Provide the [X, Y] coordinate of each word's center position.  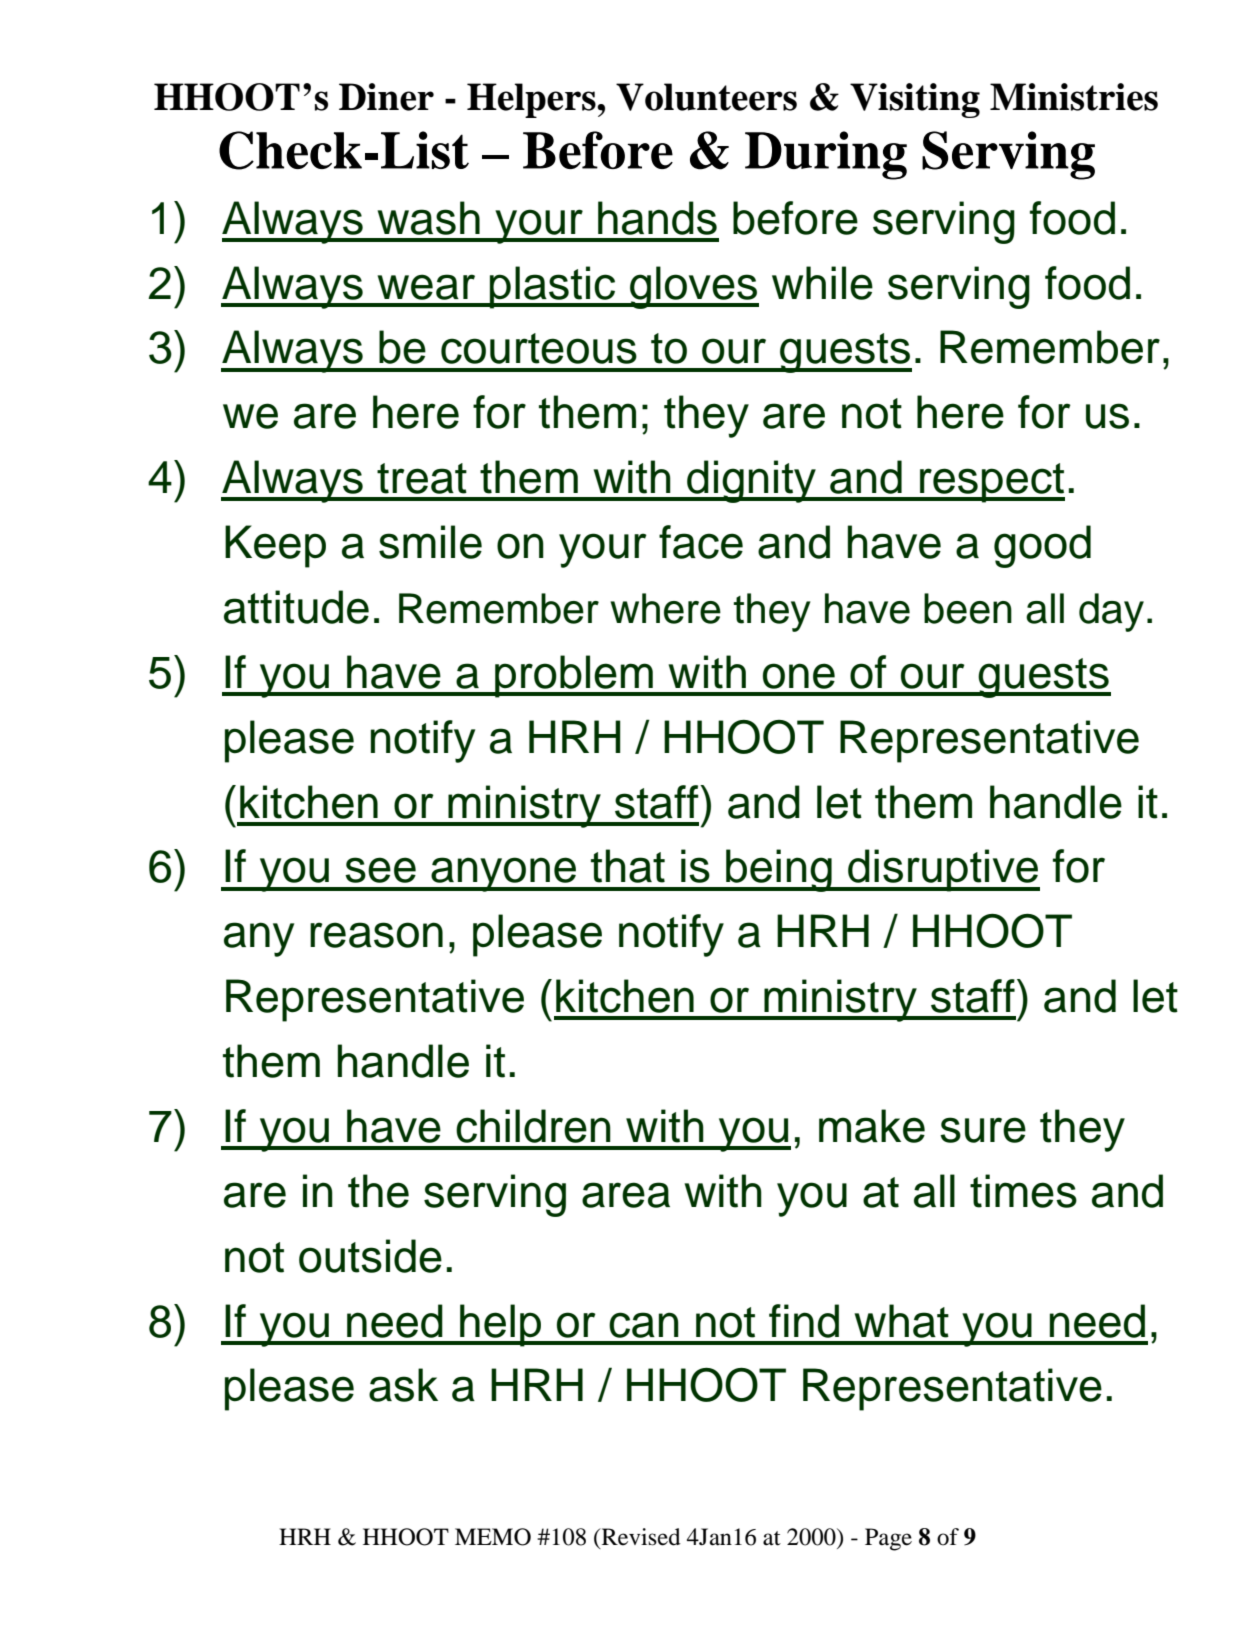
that [628, 866]
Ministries [1074, 97]
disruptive [943, 870]
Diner [386, 97]
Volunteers [706, 97]
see [380, 870]
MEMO [493, 1537]
